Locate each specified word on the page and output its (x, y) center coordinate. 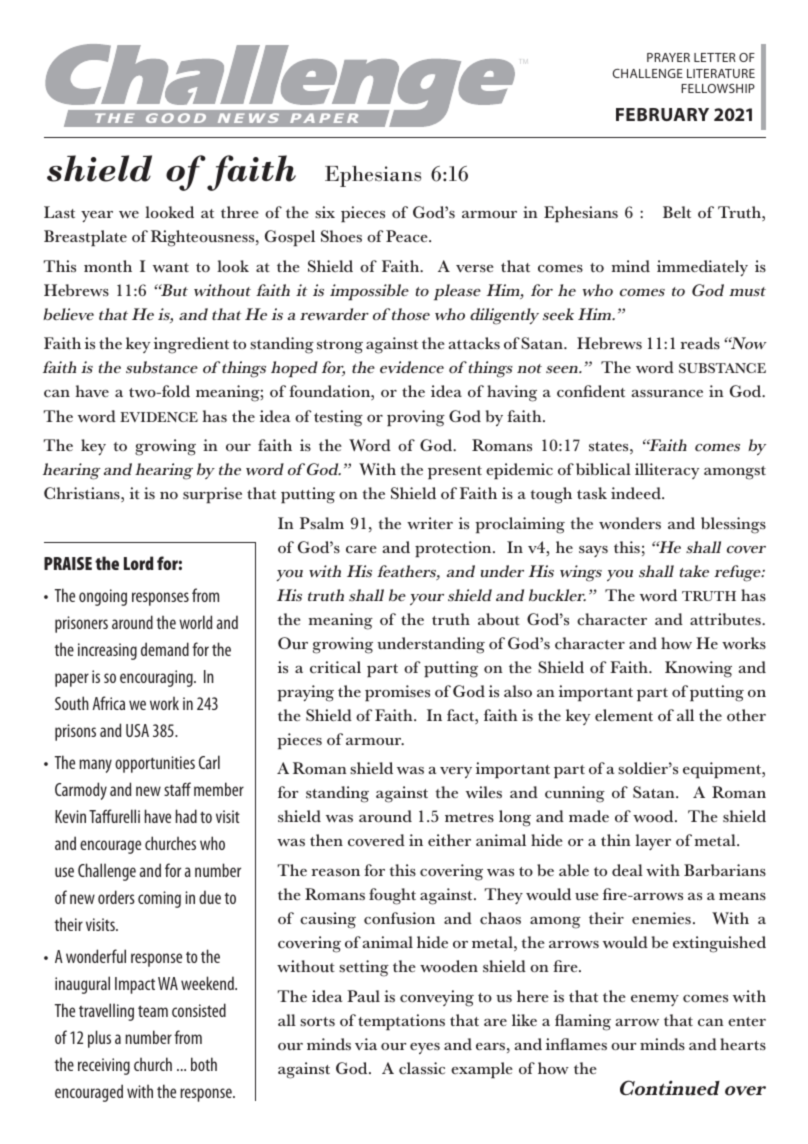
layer (653, 842)
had (186, 816)
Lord (139, 563)
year (97, 216)
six (325, 212)
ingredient (191, 345)
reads (700, 343)
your (427, 599)
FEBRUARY (662, 114)
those (411, 314)
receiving (104, 1066)
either (449, 840)
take (694, 571)
